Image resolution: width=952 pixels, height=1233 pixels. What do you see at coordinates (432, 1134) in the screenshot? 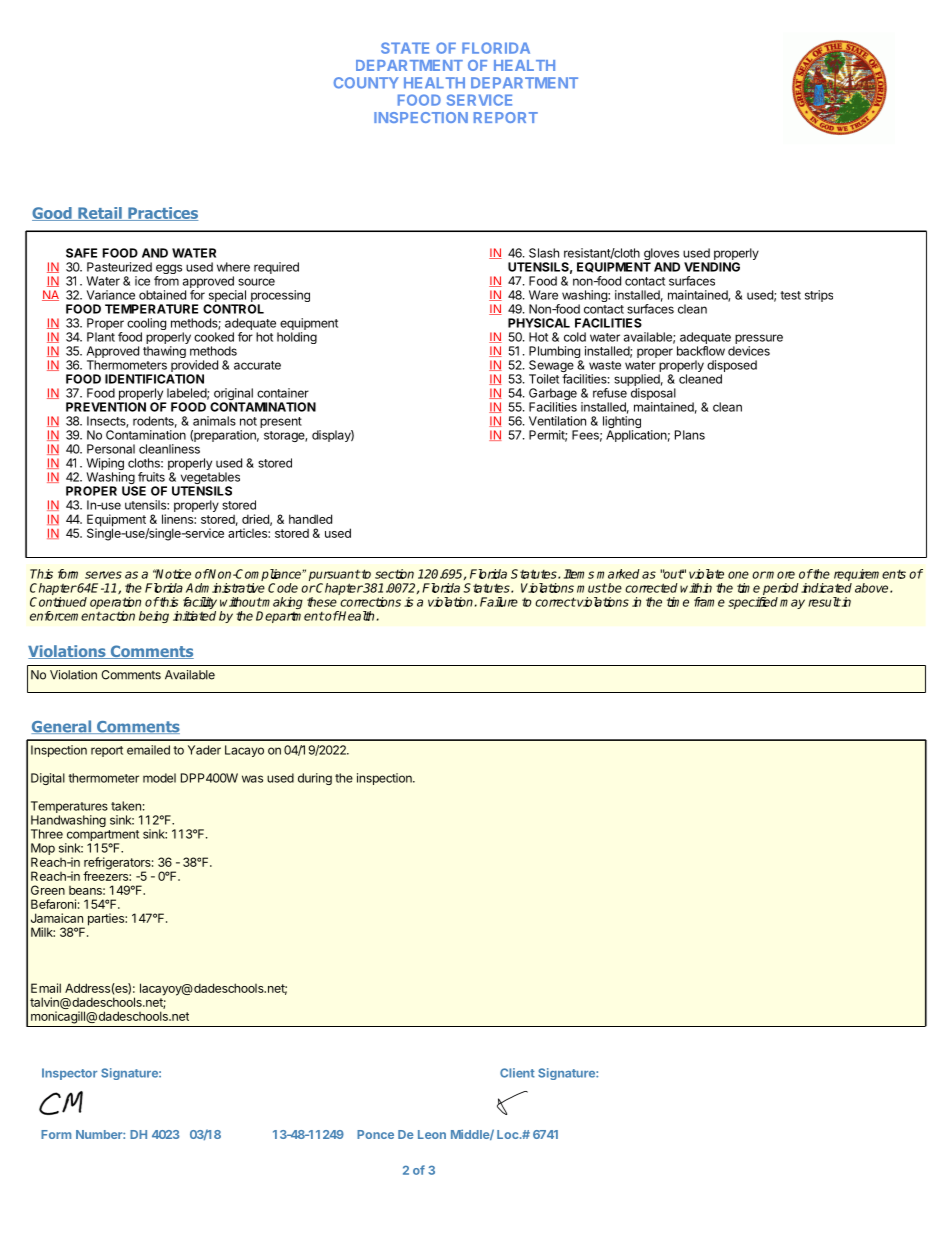
I see `Leon` at bounding box center [432, 1134].
